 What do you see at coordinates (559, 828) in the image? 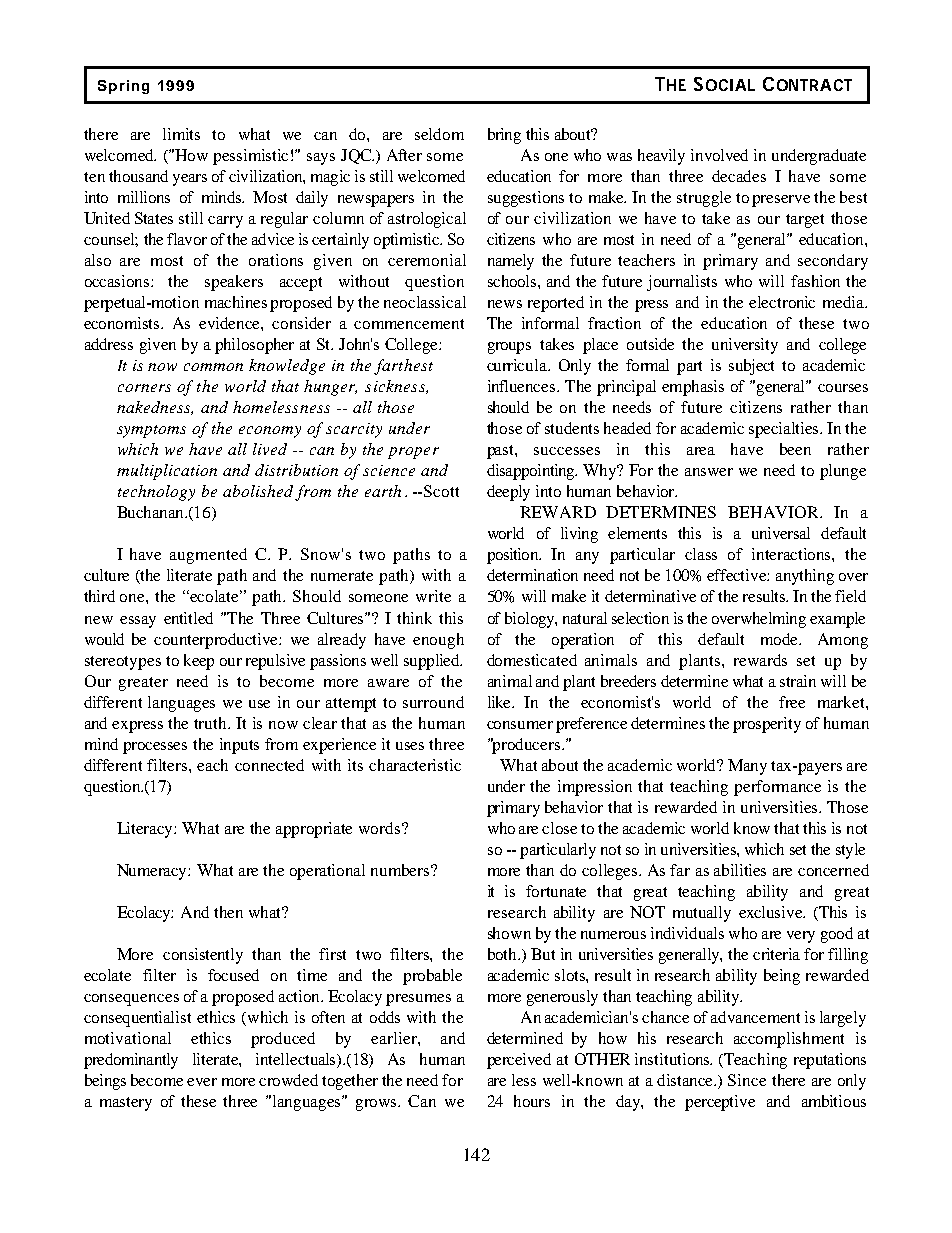
I see `close` at bounding box center [559, 828].
